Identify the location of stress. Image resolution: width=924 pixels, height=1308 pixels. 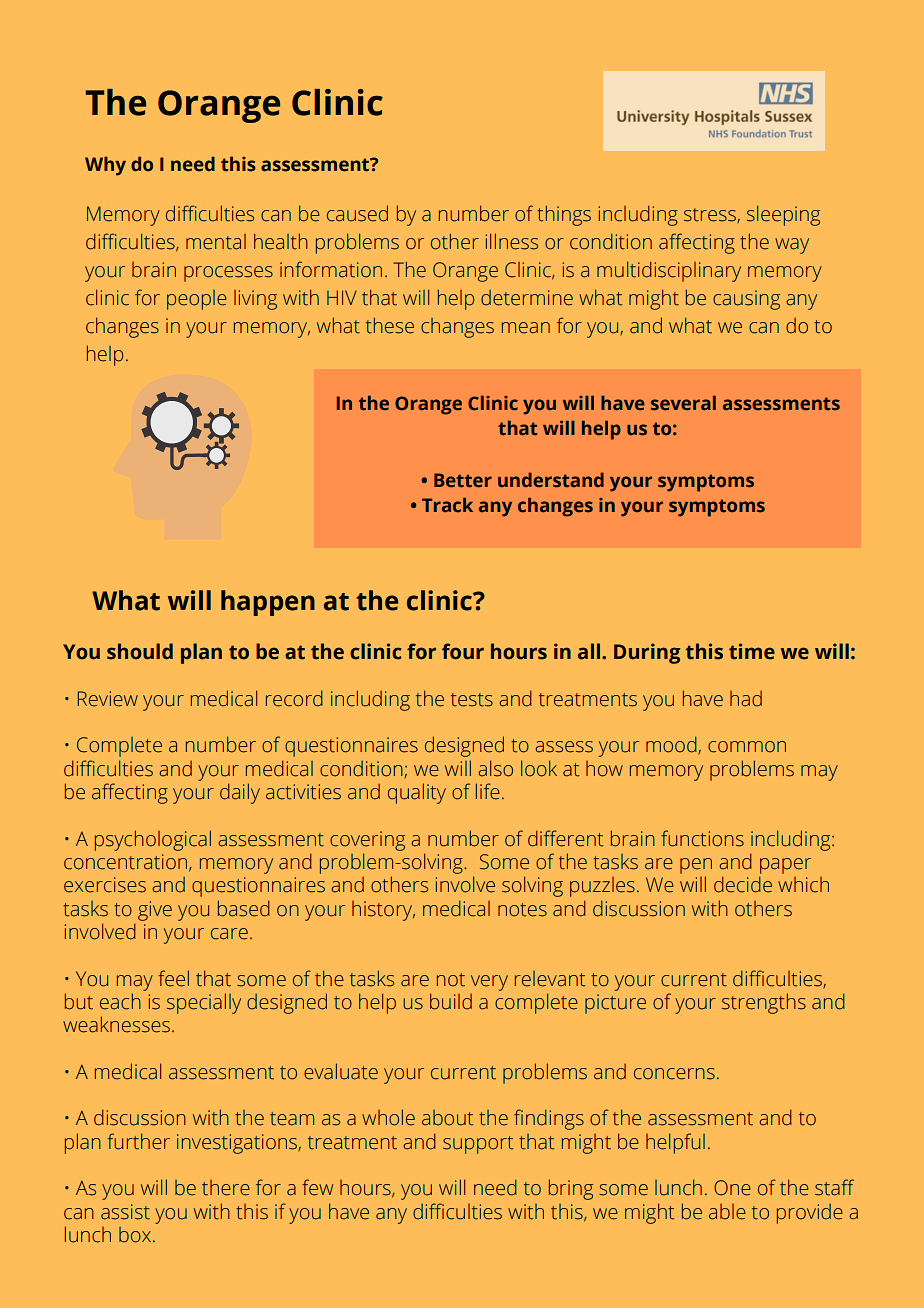
(711, 215).
